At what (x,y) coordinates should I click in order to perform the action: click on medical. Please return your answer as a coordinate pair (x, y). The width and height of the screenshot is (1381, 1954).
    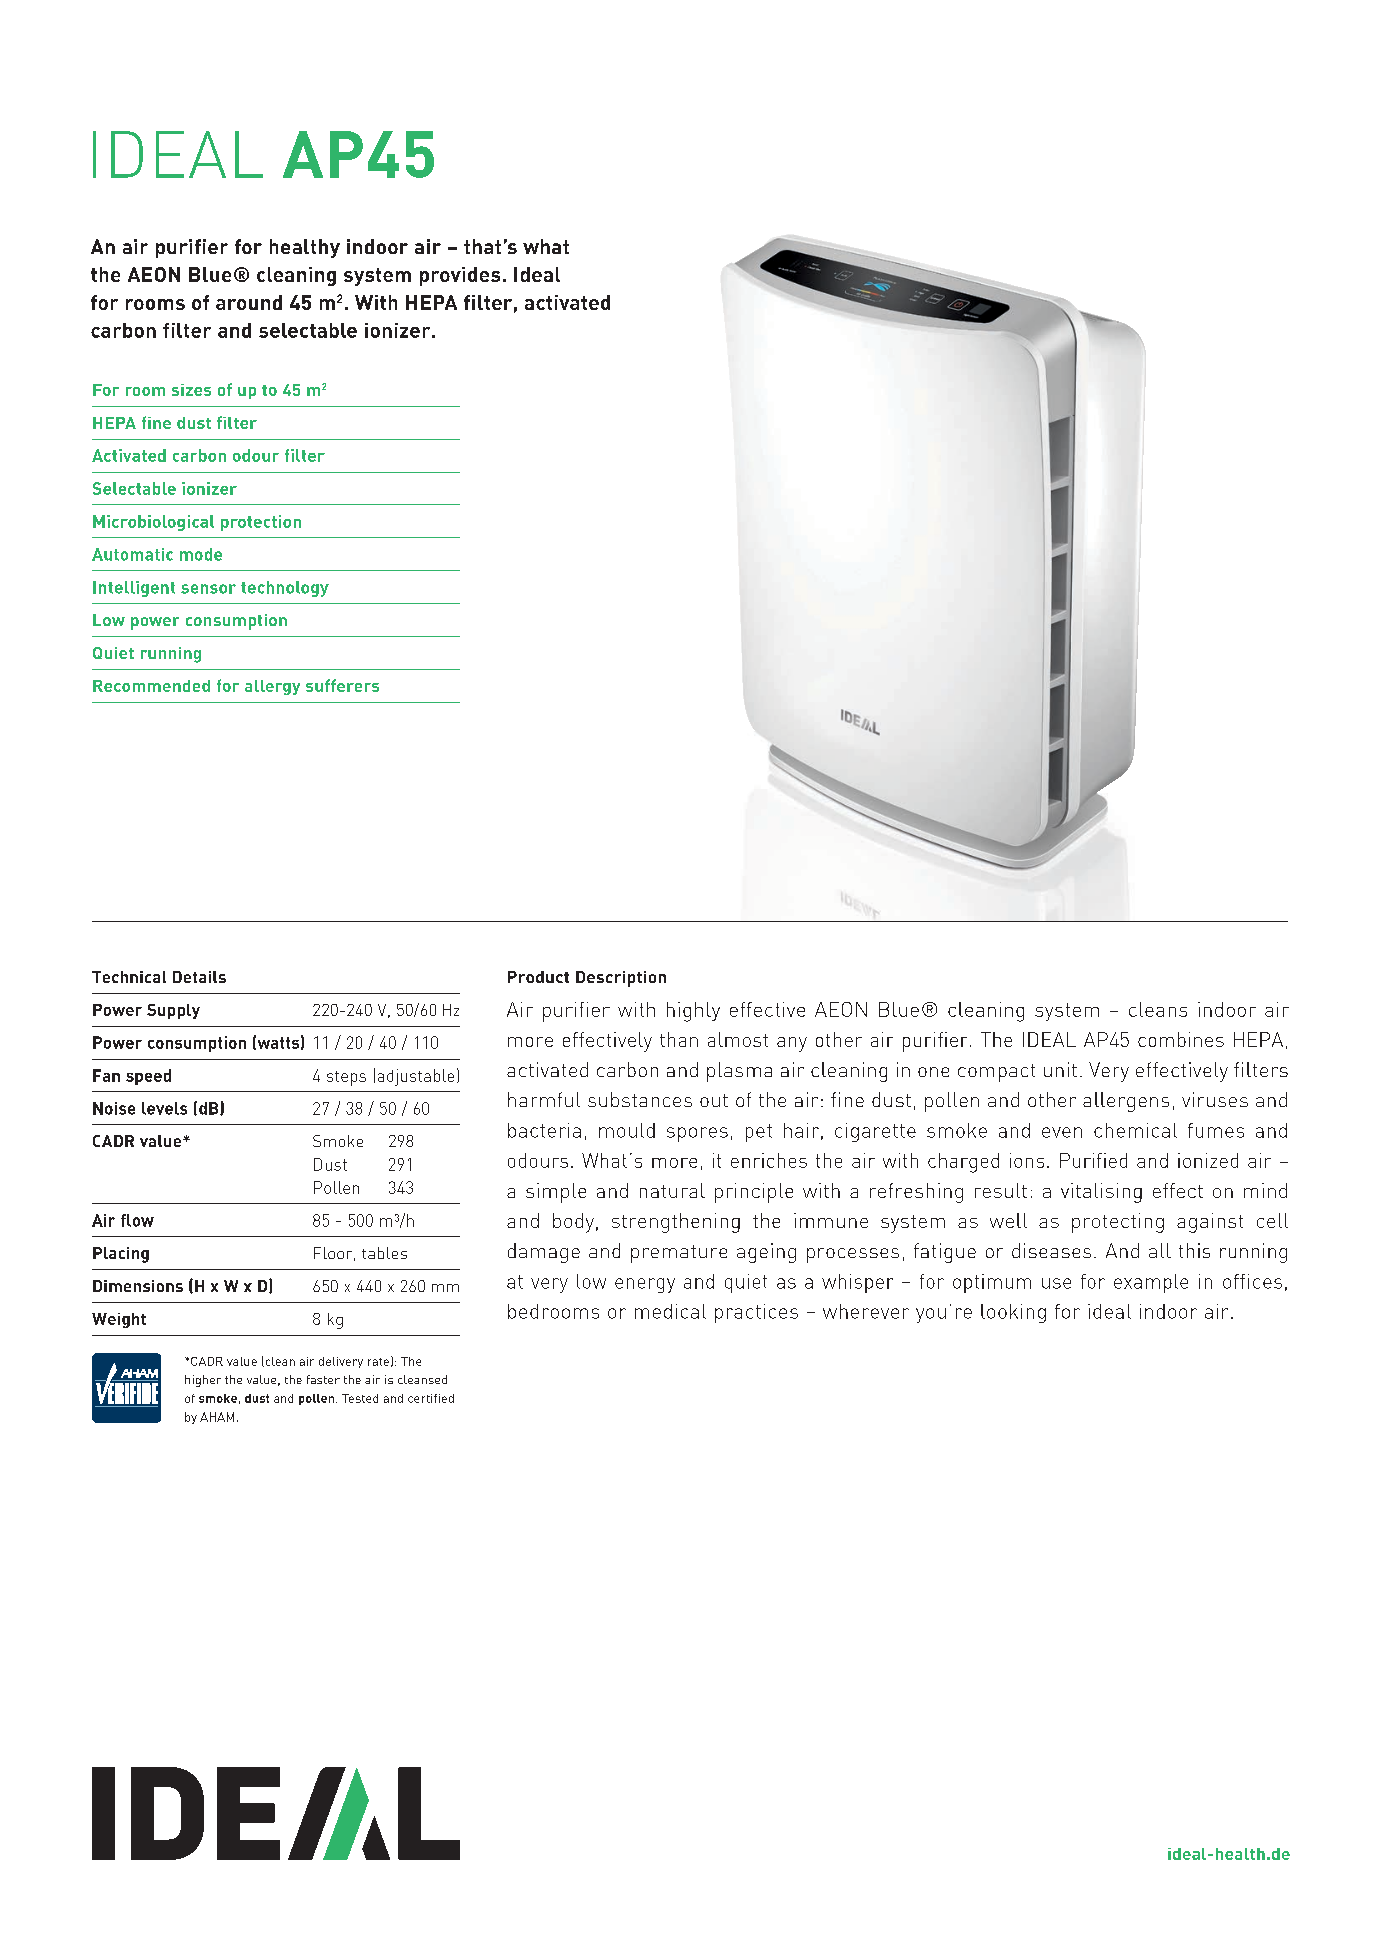
    Looking at the image, I should click on (670, 1311).
